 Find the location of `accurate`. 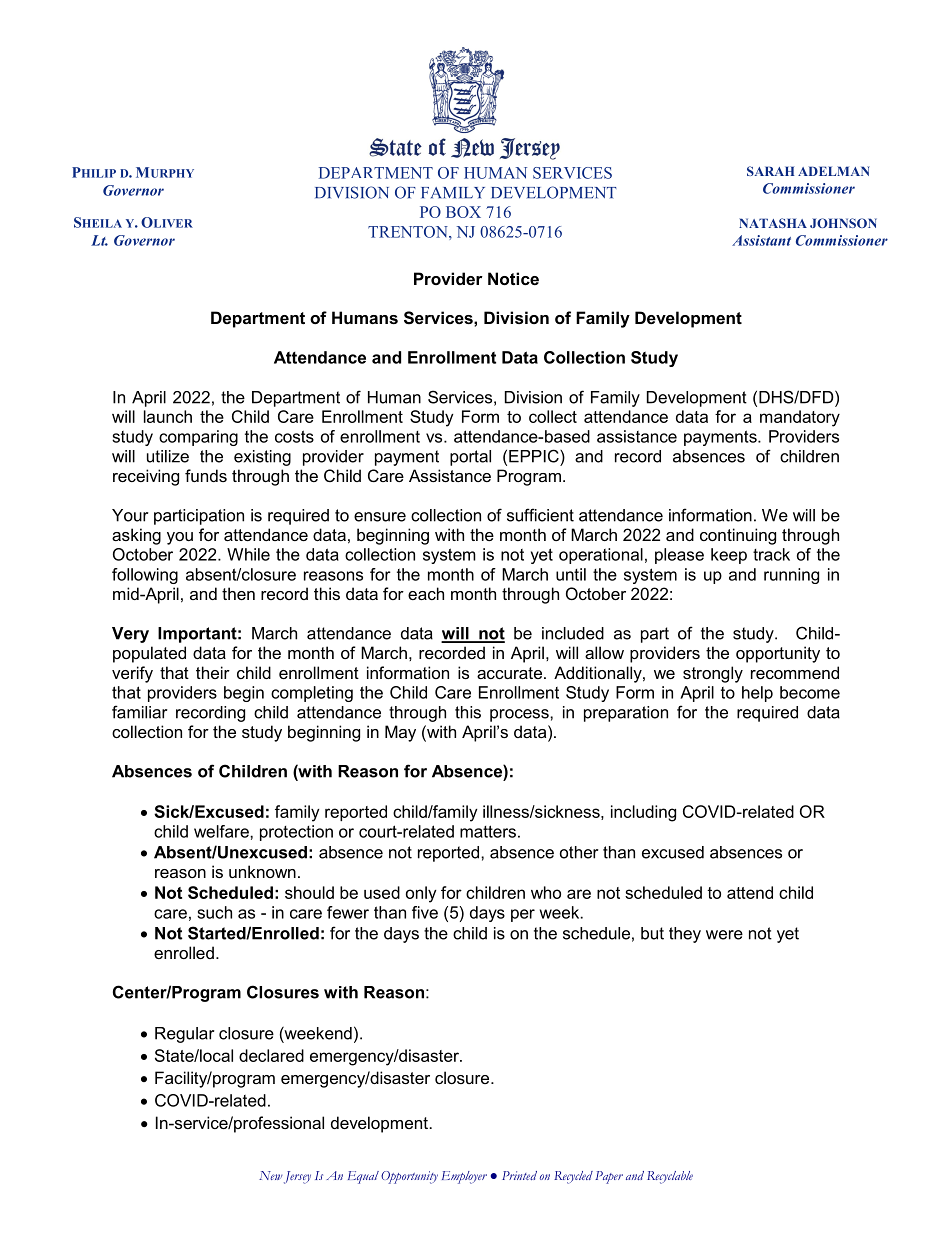

accurate is located at coordinates (509, 673).
